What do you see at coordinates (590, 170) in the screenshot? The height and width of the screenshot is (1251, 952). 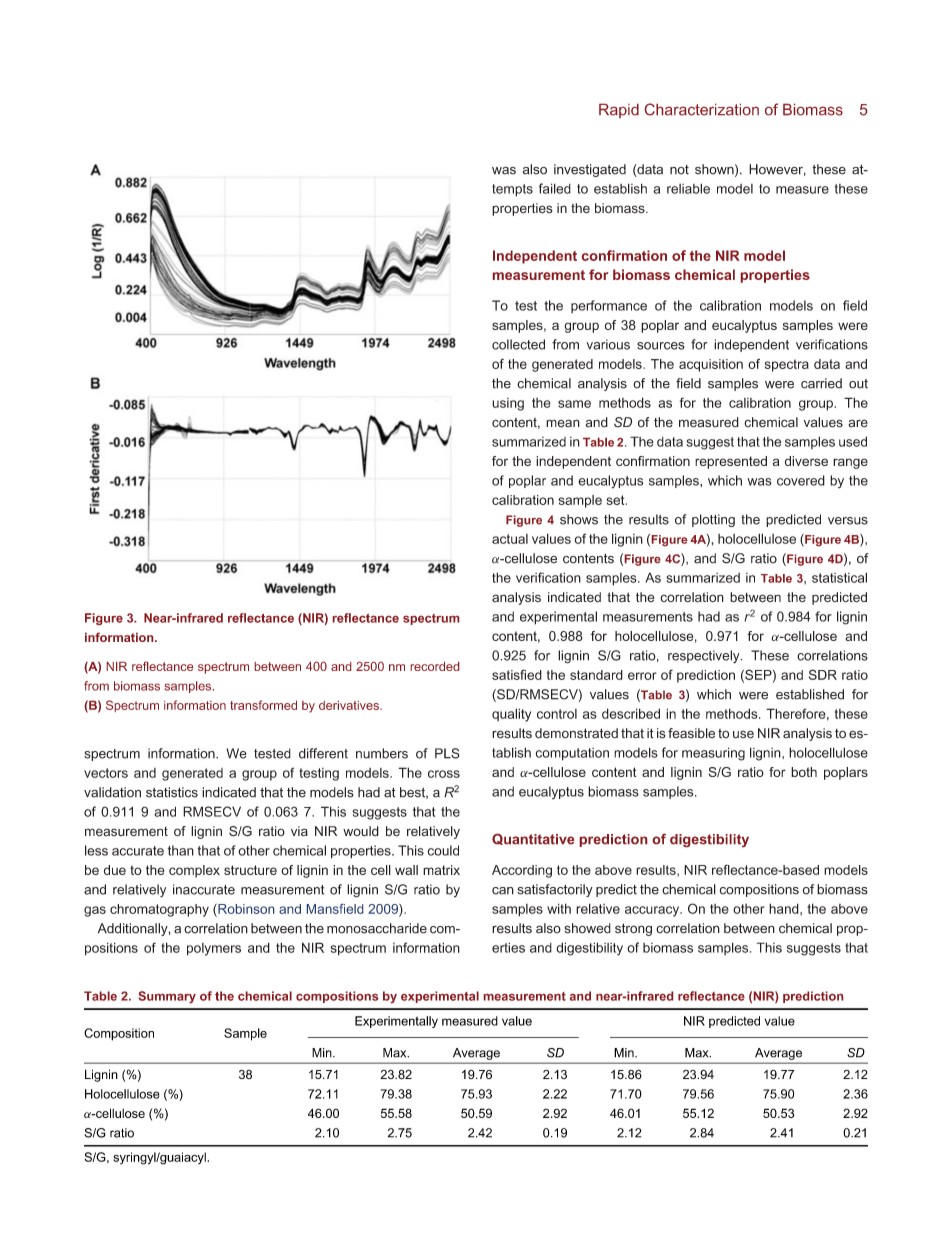 I see `investigated` at bounding box center [590, 170].
